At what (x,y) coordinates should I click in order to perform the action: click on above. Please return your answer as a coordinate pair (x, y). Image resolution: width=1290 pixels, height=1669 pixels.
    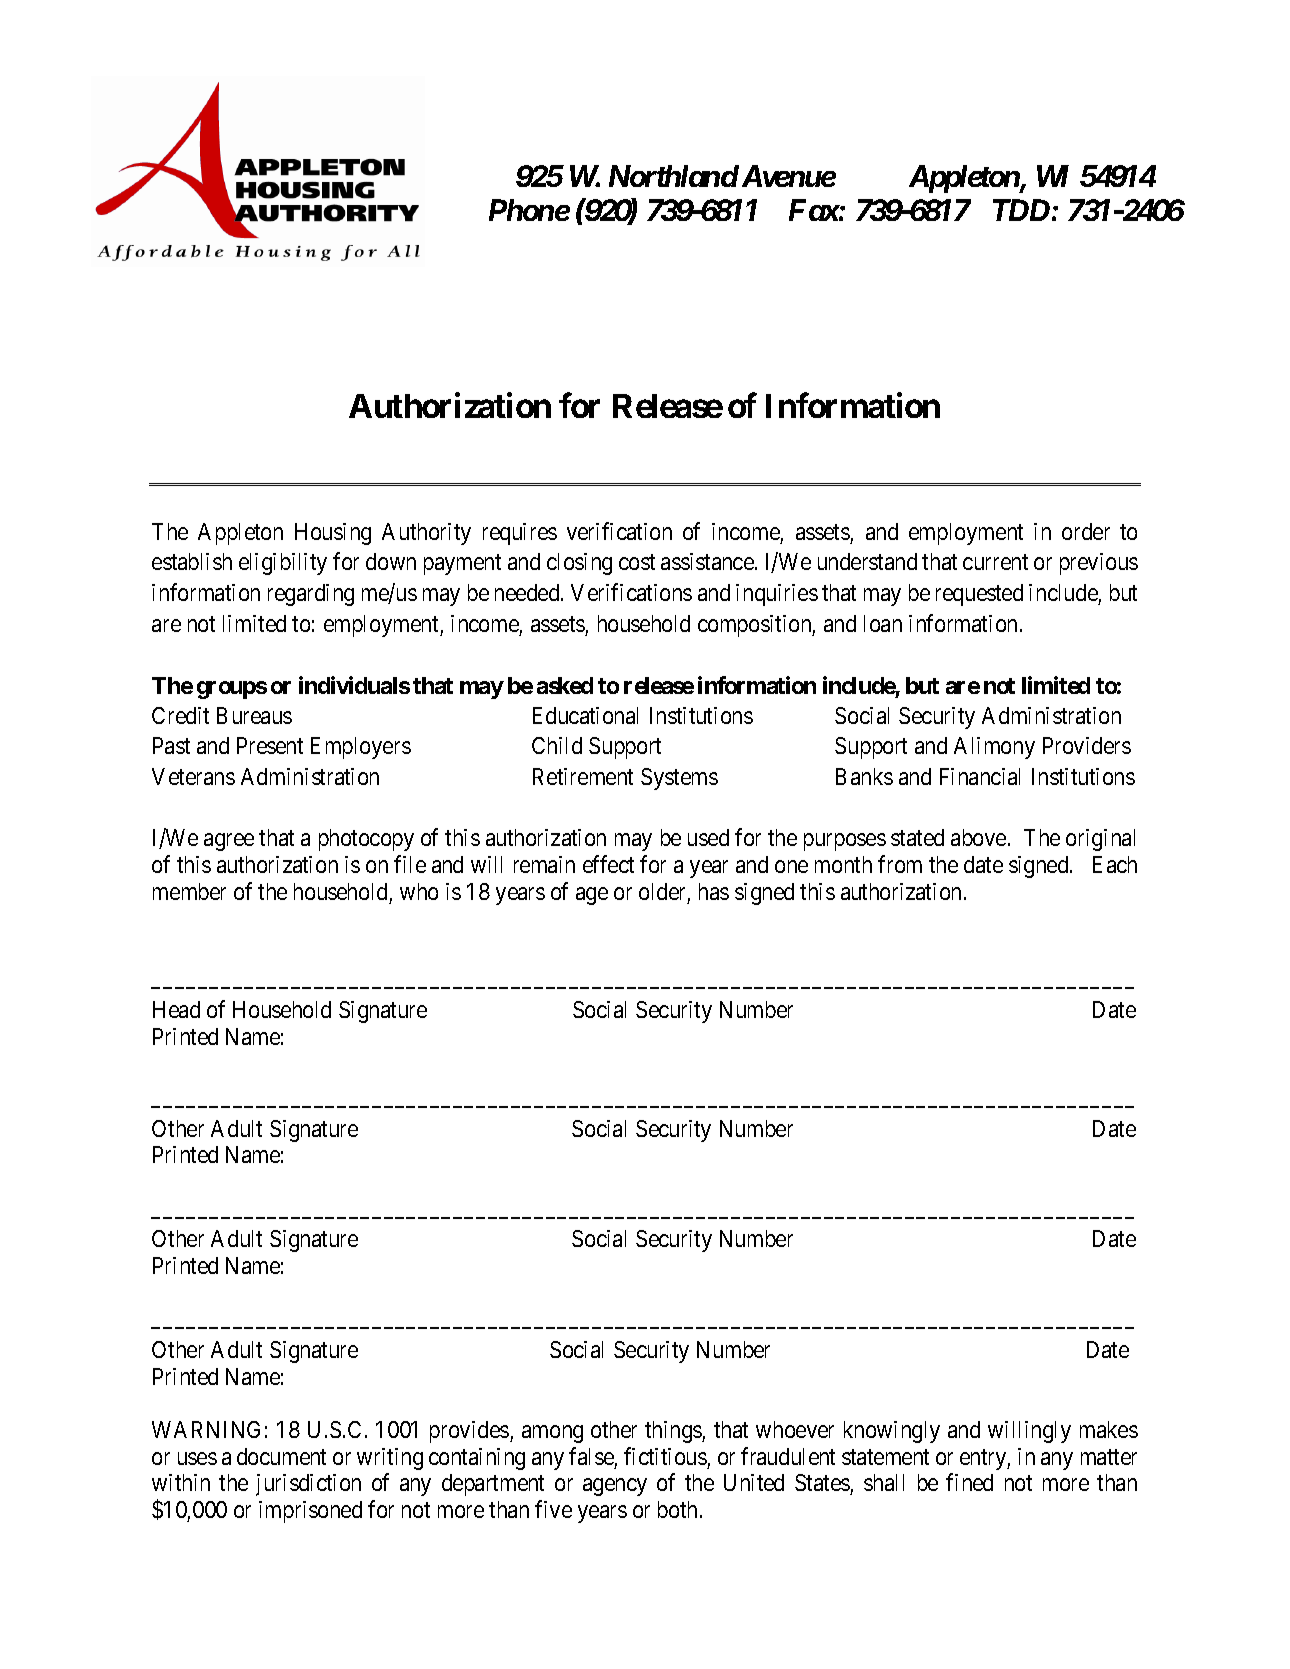
    Looking at the image, I should click on (978, 837).
